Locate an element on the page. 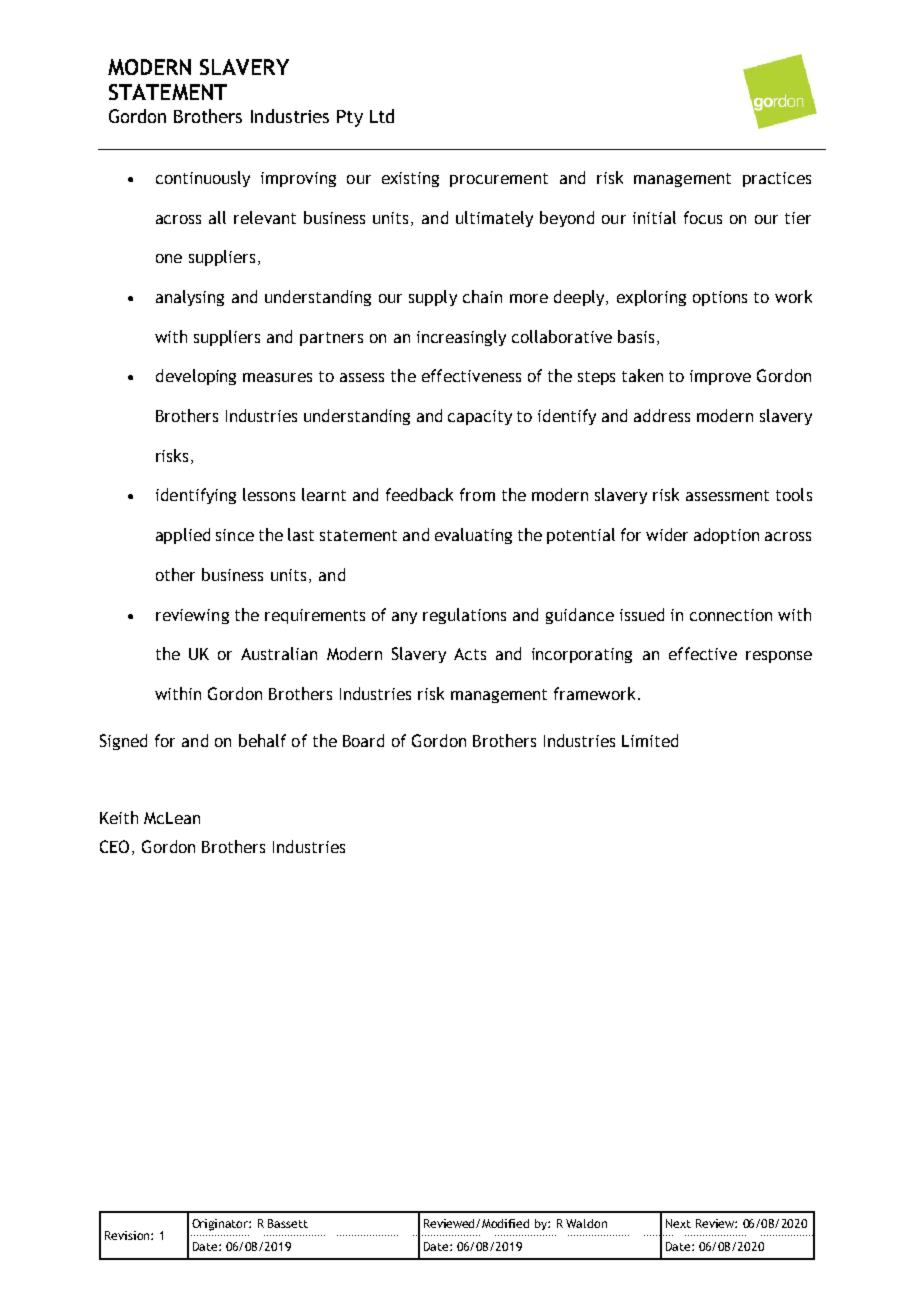 The height and width of the image is (1308, 924). response is located at coordinates (779, 657).
